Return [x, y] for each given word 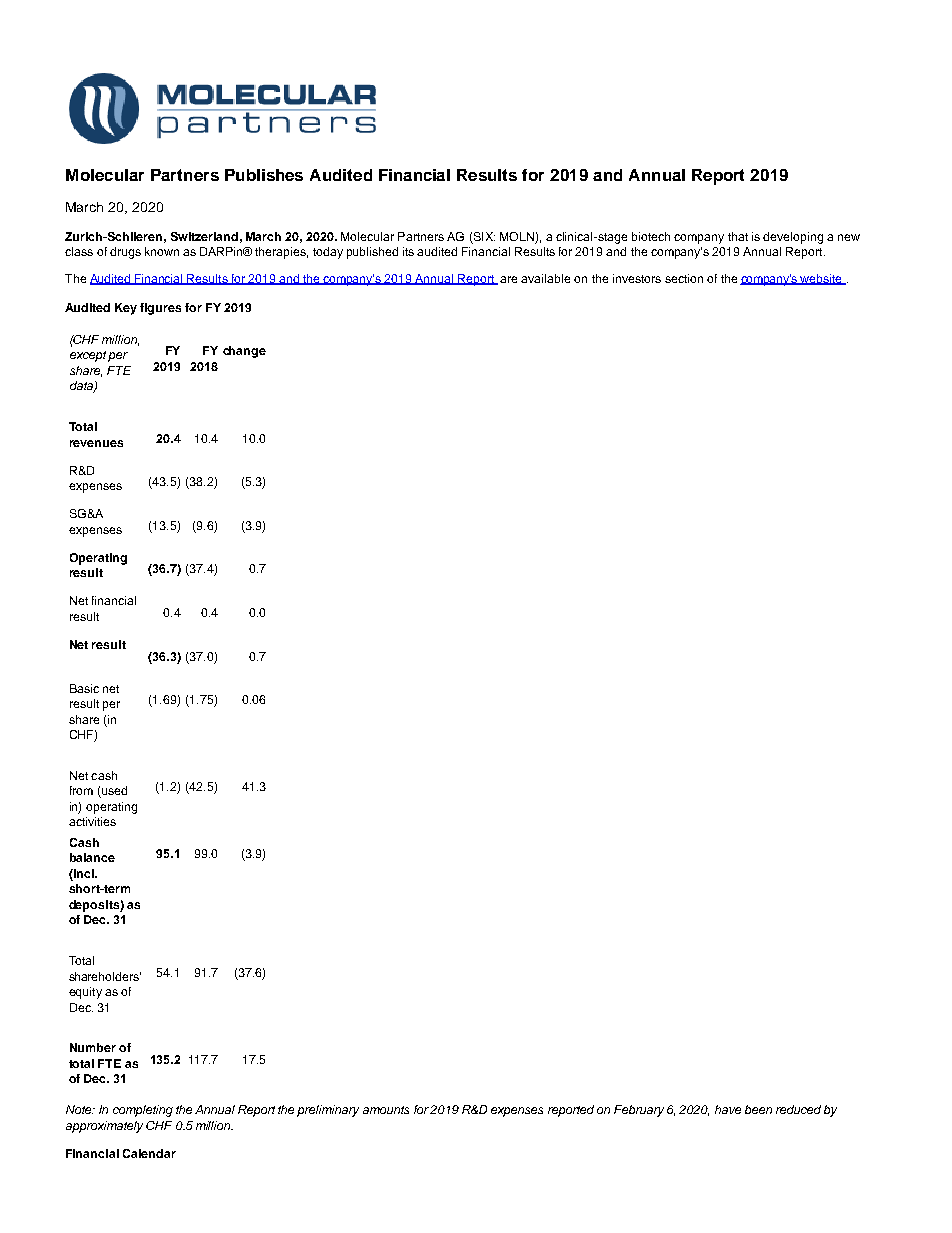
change [244, 352]
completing [143, 1111]
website [821, 279]
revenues [96, 443]
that [738, 236]
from [81, 790]
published [372, 253]
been [758, 1109]
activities [92, 821]
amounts [386, 1110]
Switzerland [204, 236]
